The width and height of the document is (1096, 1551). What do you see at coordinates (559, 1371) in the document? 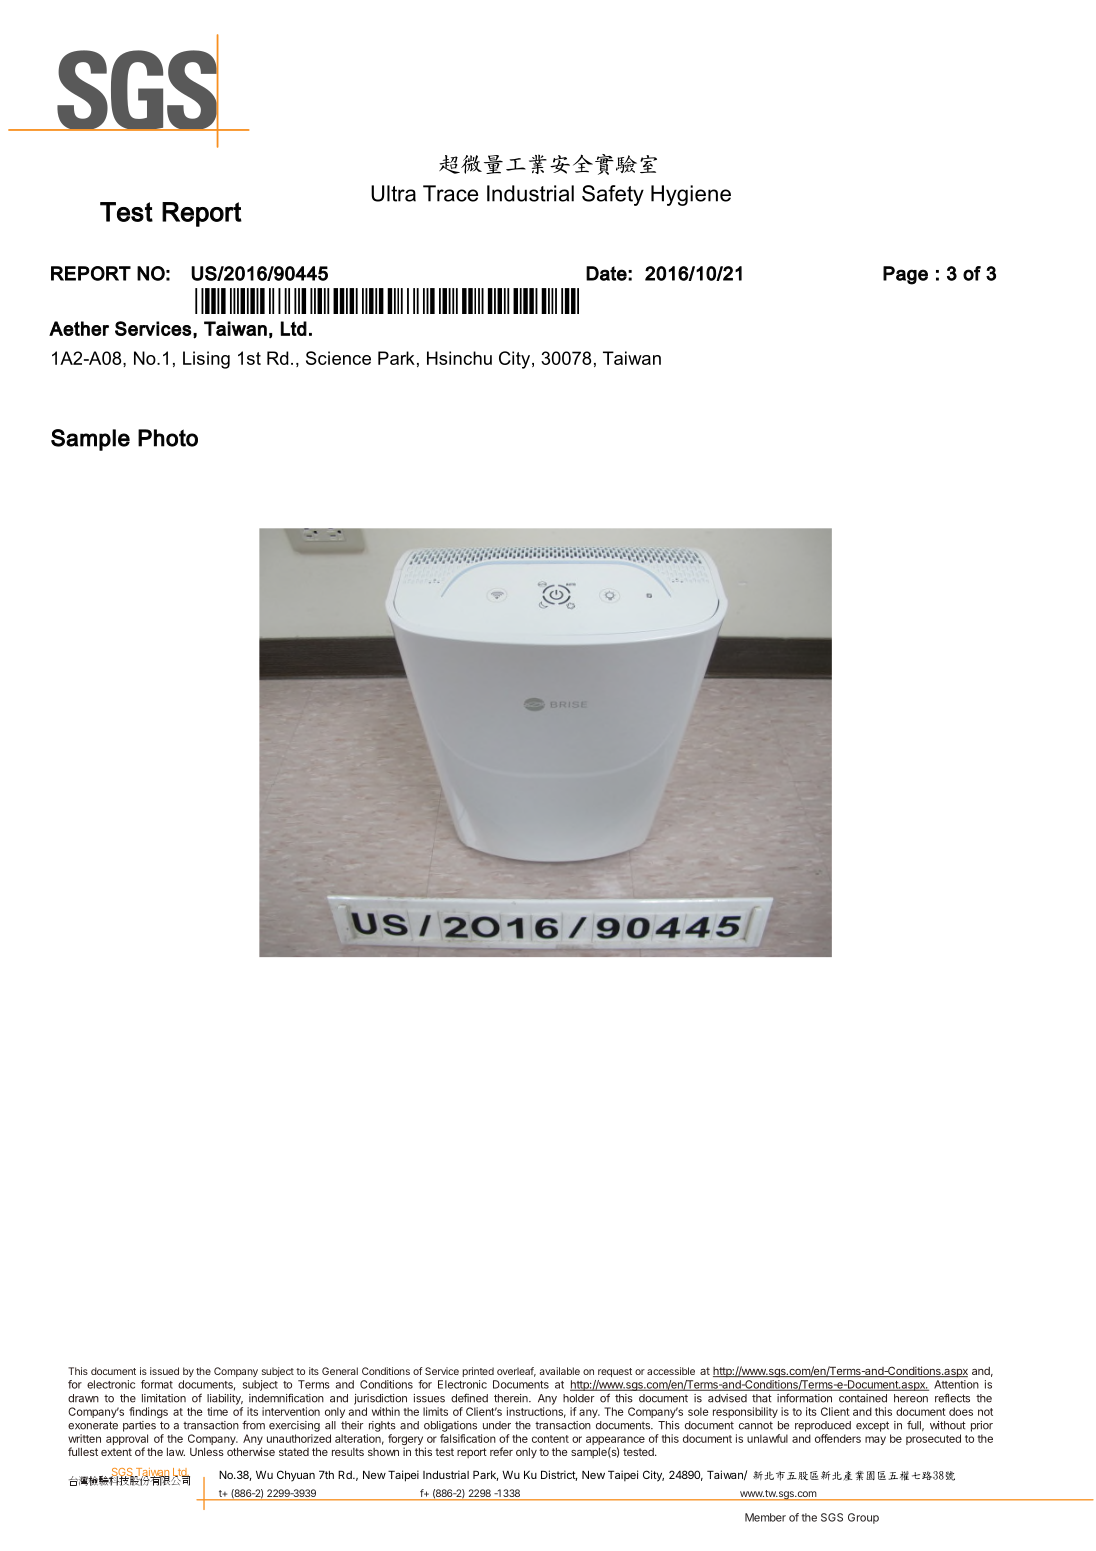
I see `available` at bounding box center [559, 1371].
